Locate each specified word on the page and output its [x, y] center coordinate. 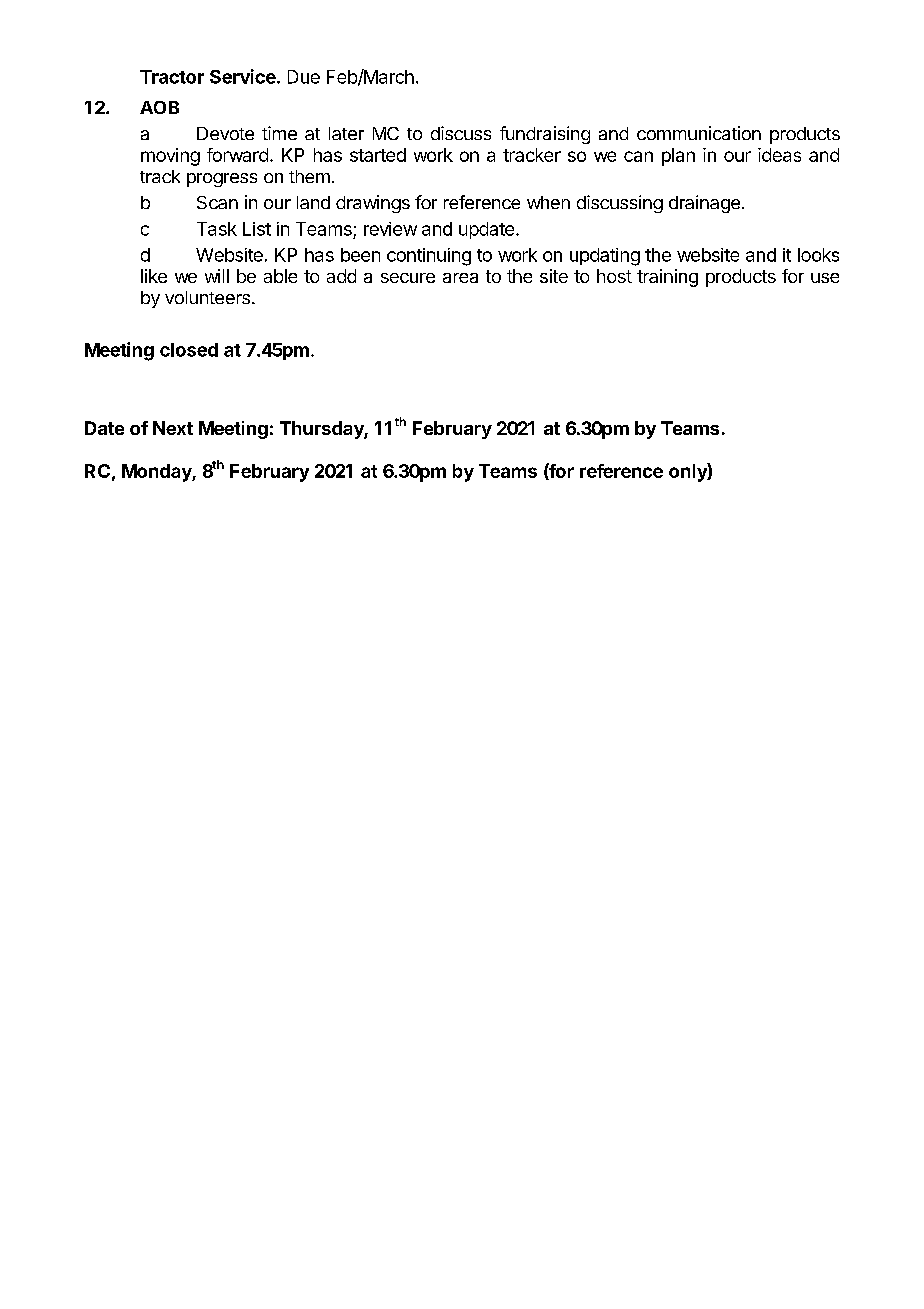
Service [243, 76]
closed [189, 350]
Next [173, 428]
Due [304, 77]
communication [699, 133]
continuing [429, 257]
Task [217, 229]
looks [818, 255]
